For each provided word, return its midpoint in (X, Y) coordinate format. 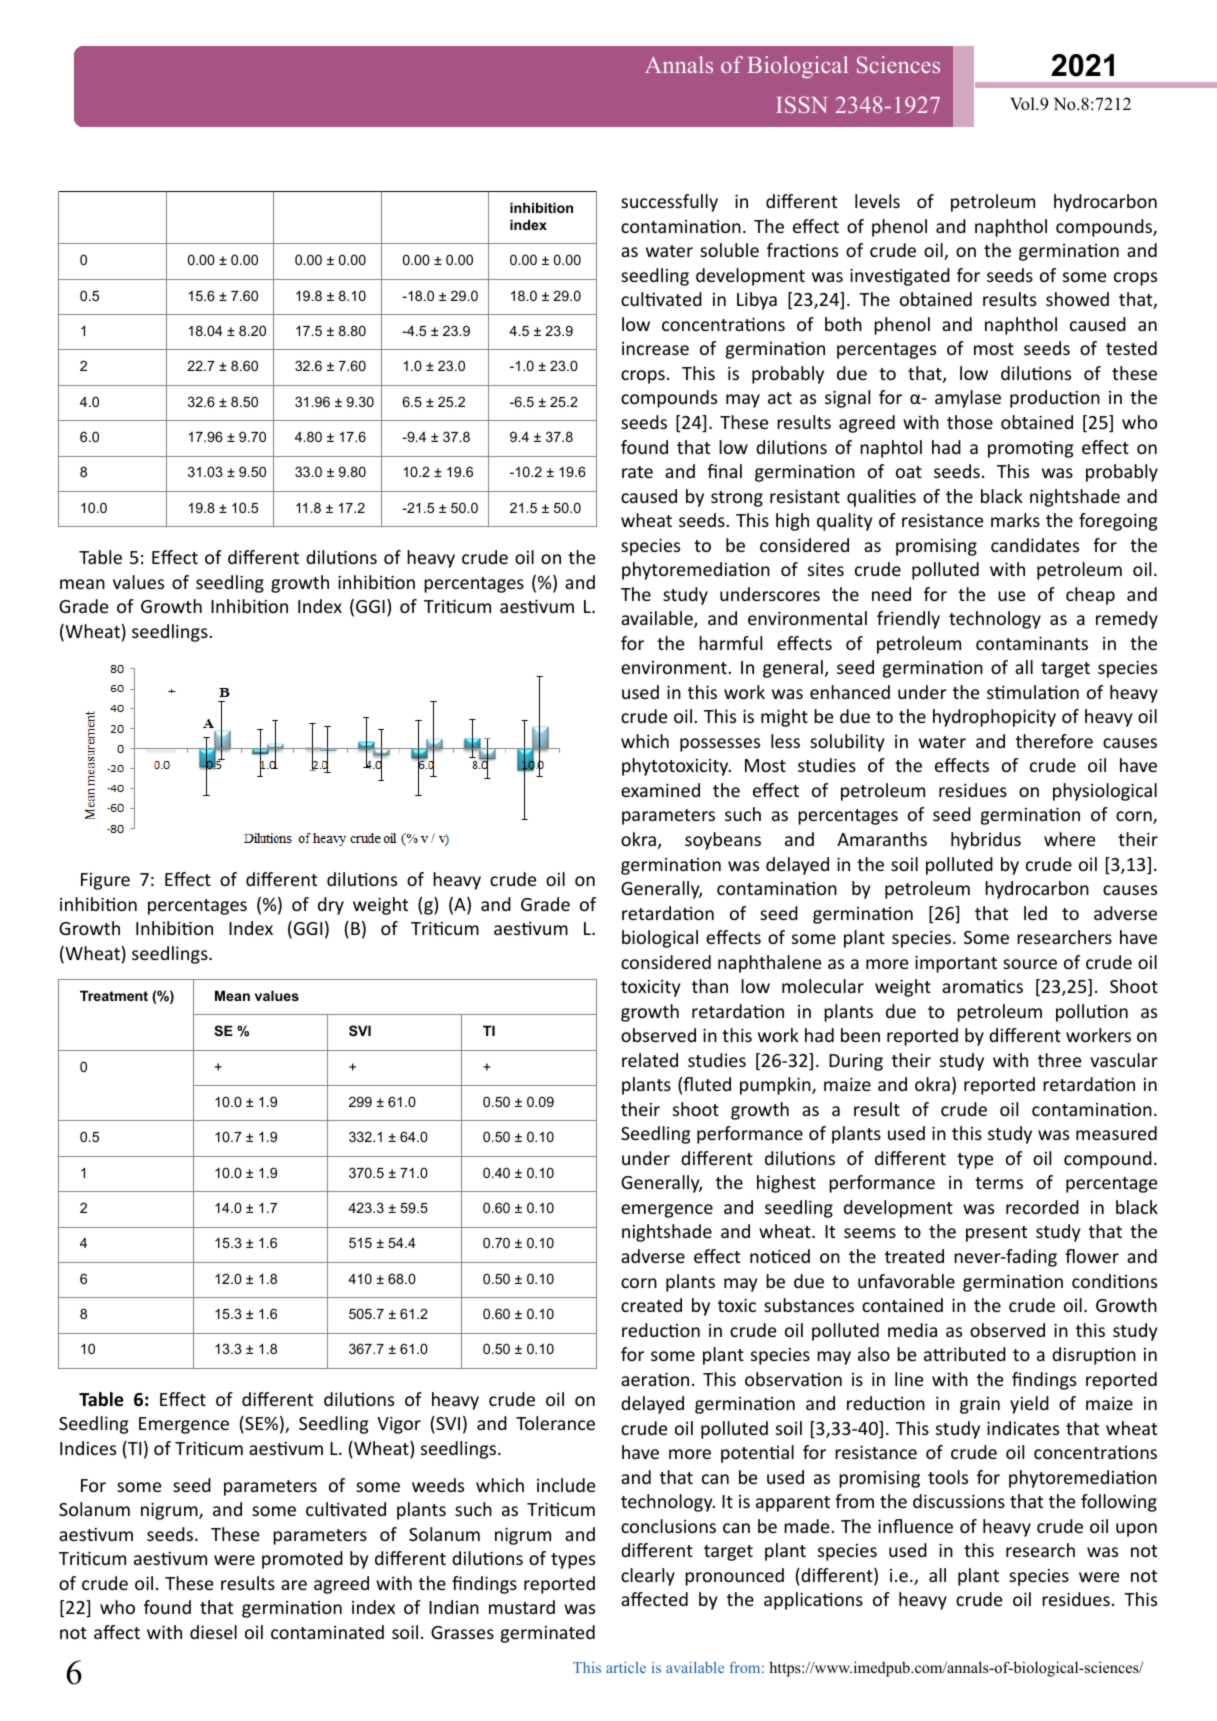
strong (737, 499)
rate (637, 472)
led (1035, 913)
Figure (105, 881)
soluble (729, 250)
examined (660, 790)
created (651, 1305)
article (626, 1667)
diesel (213, 1632)
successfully (669, 203)
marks (1015, 520)
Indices (88, 1448)
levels (877, 201)
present (996, 1234)
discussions (959, 1501)
